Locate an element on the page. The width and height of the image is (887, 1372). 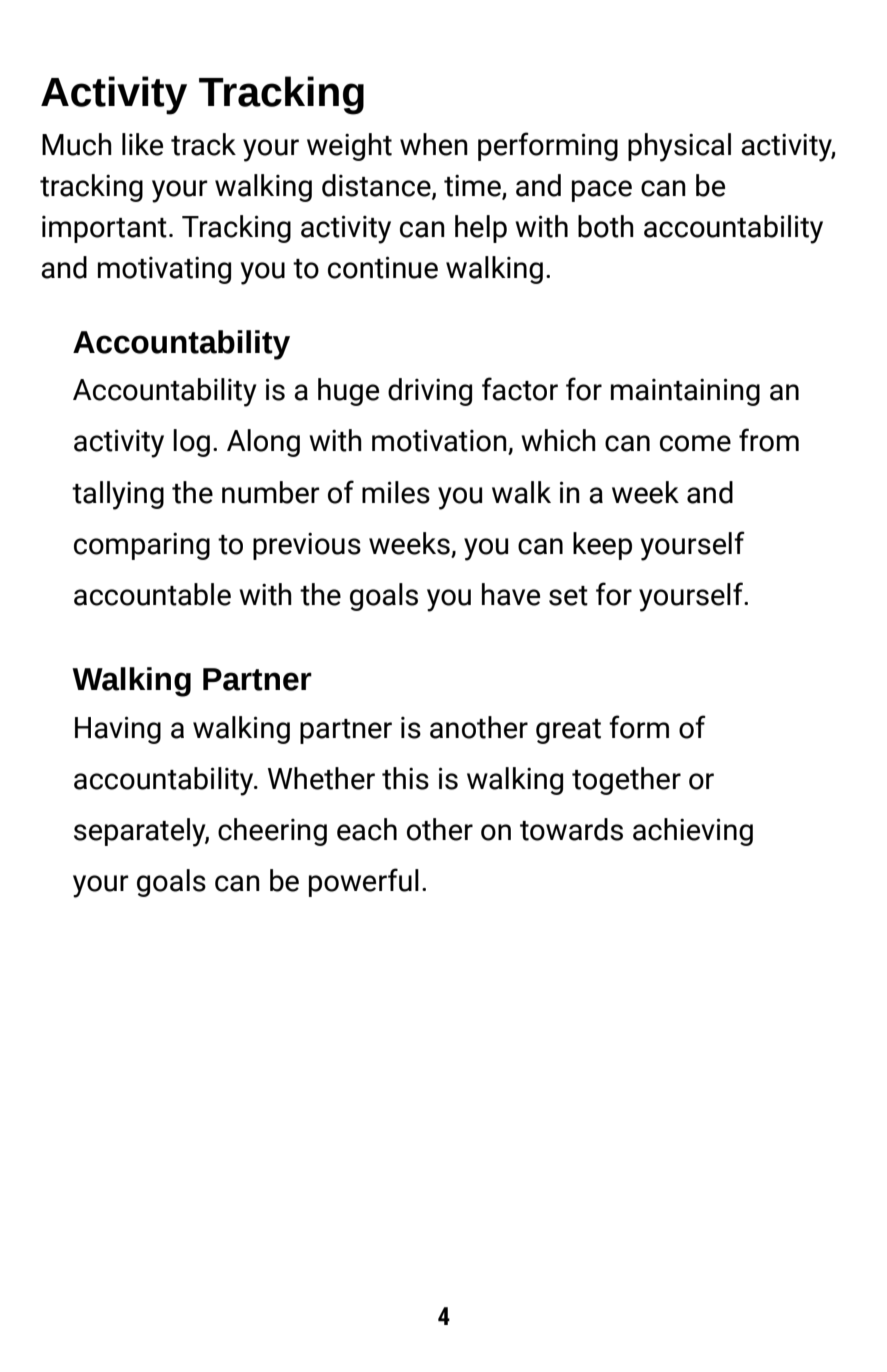
physical is located at coordinates (679, 147).
